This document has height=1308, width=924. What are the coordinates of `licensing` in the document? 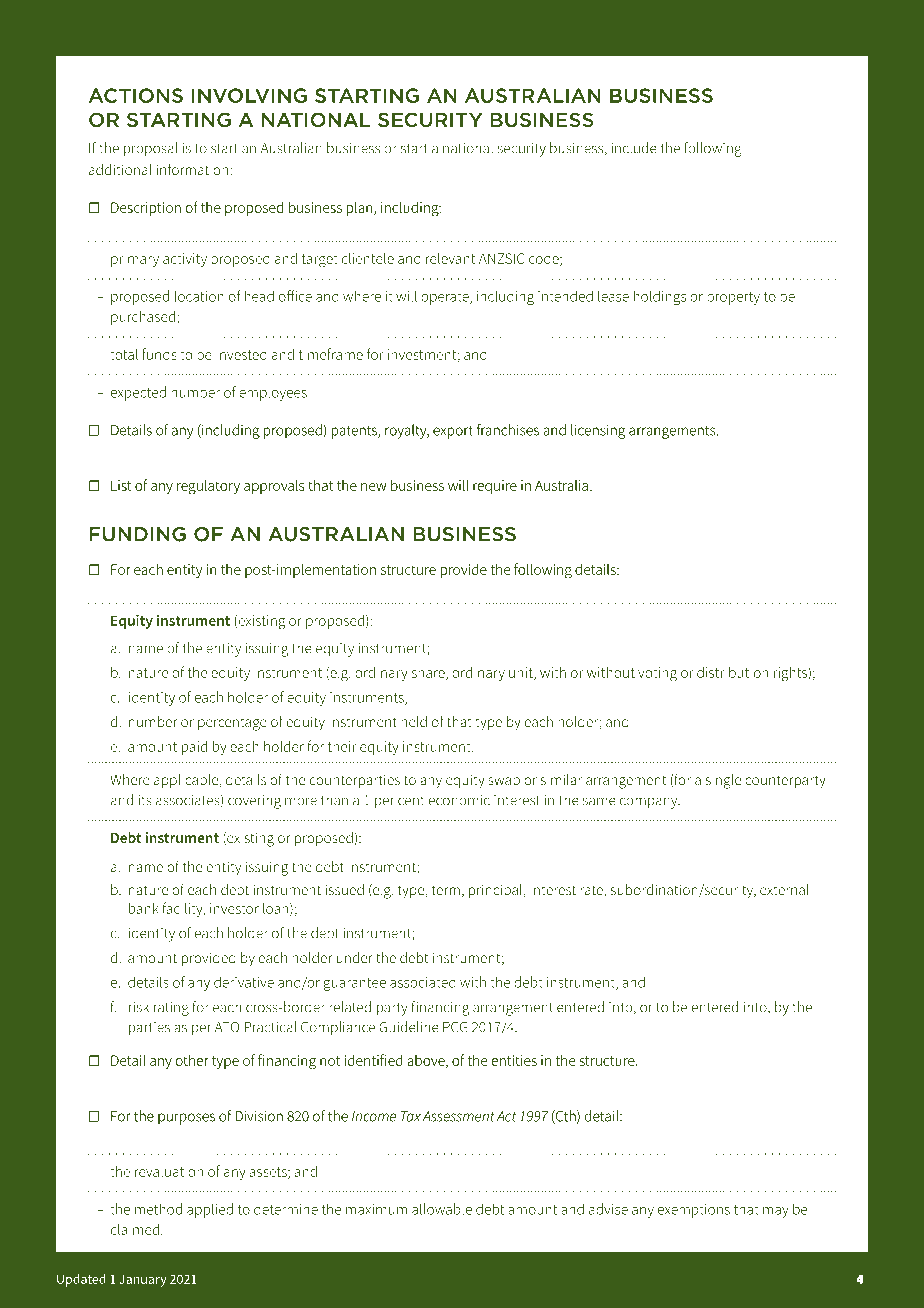 It's located at (598, 431).
